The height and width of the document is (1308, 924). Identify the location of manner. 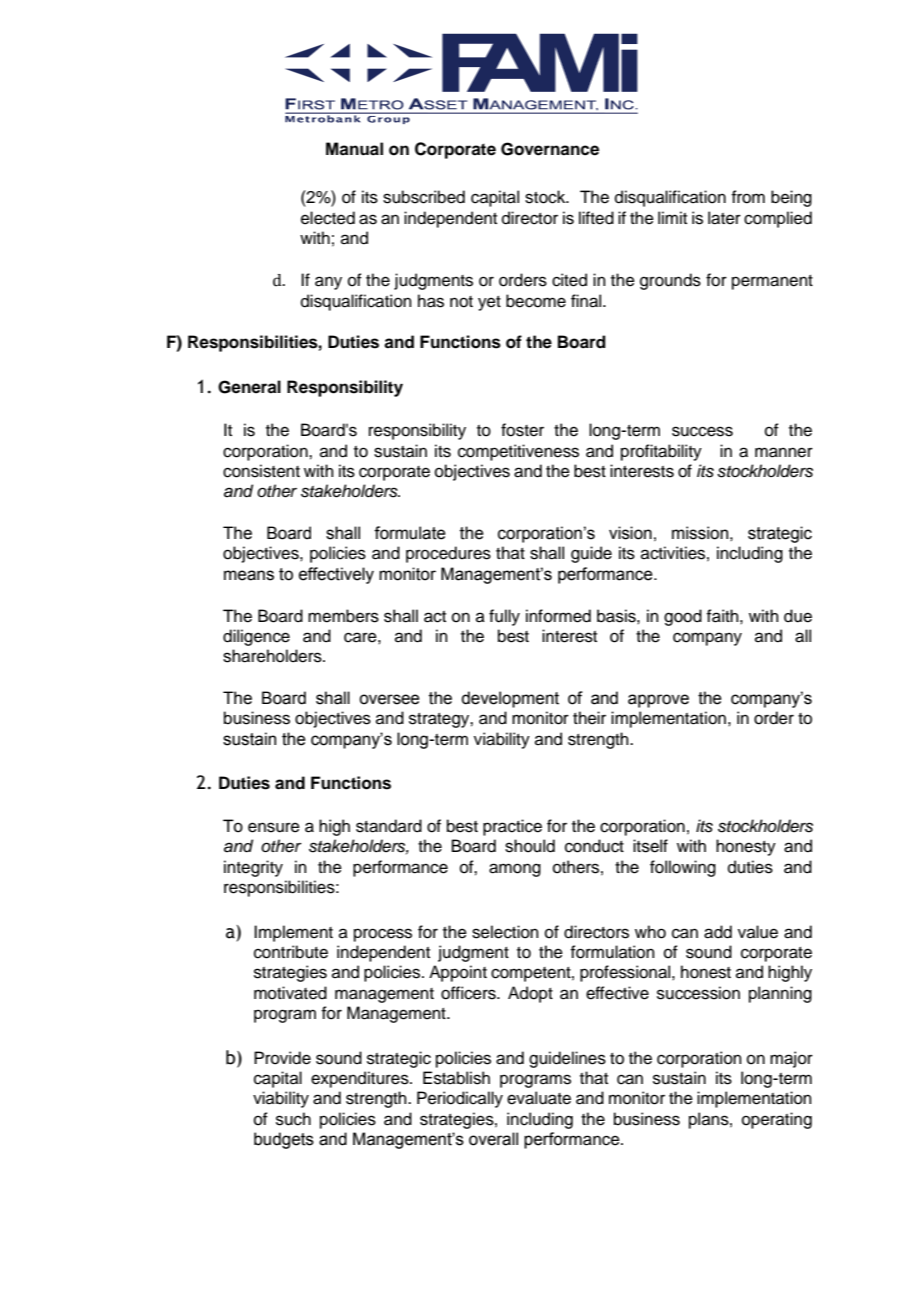
(784, 452).
